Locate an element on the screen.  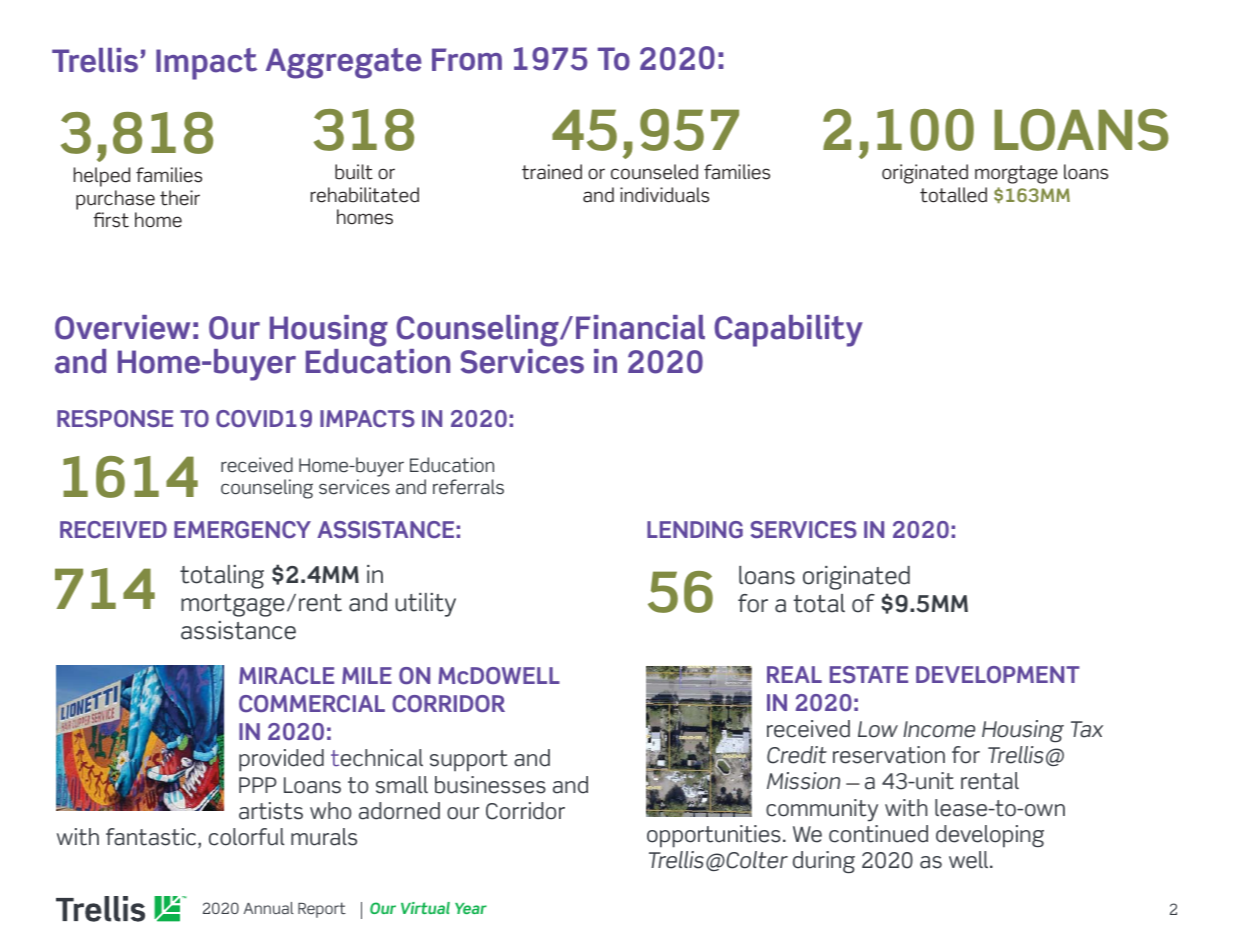
Capability is located at coordinates (788, 331).
